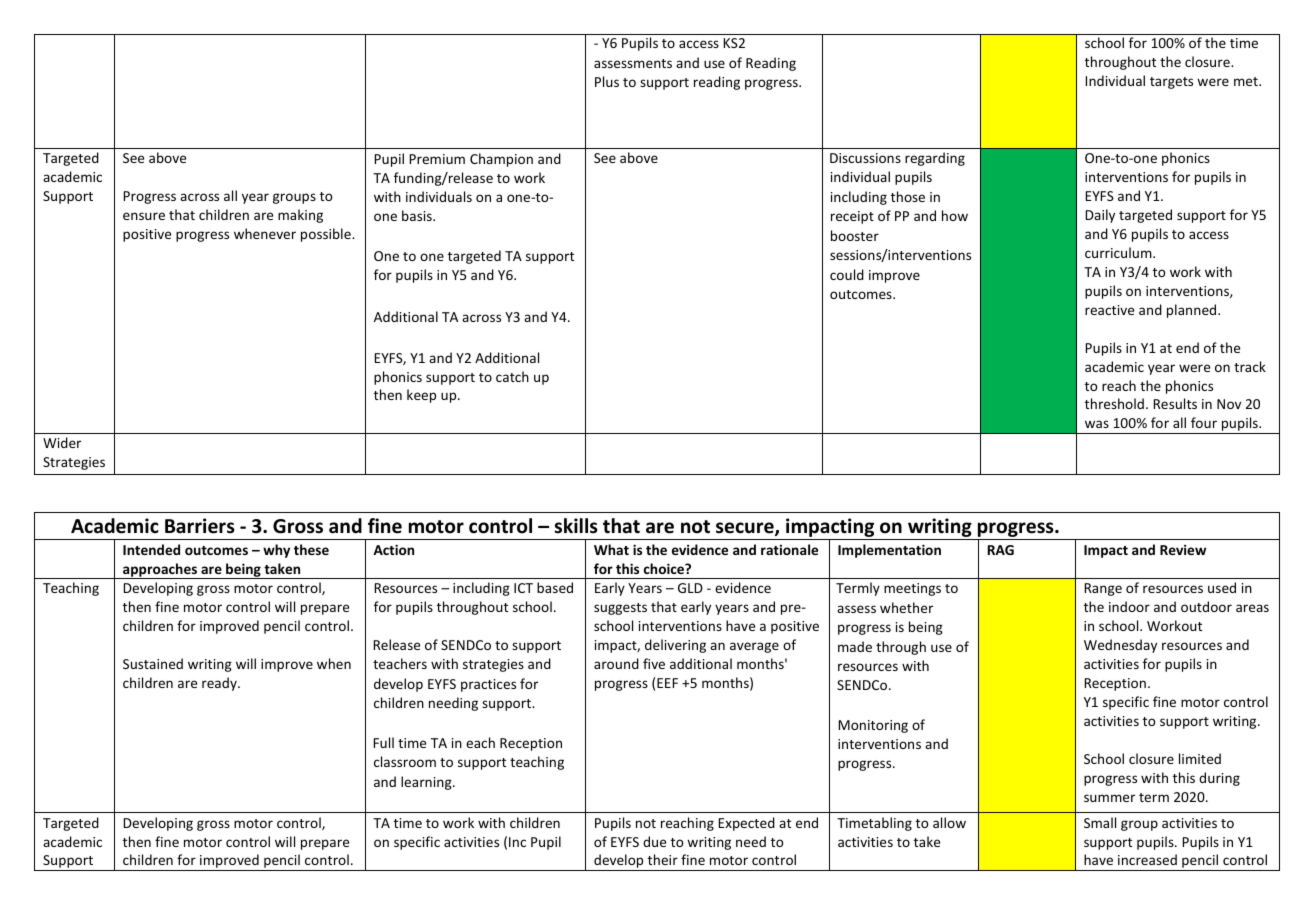 The image size is (1308, 924). Describe the element at coordinates (690, 588) in the image. I see `GLD` at that location.
